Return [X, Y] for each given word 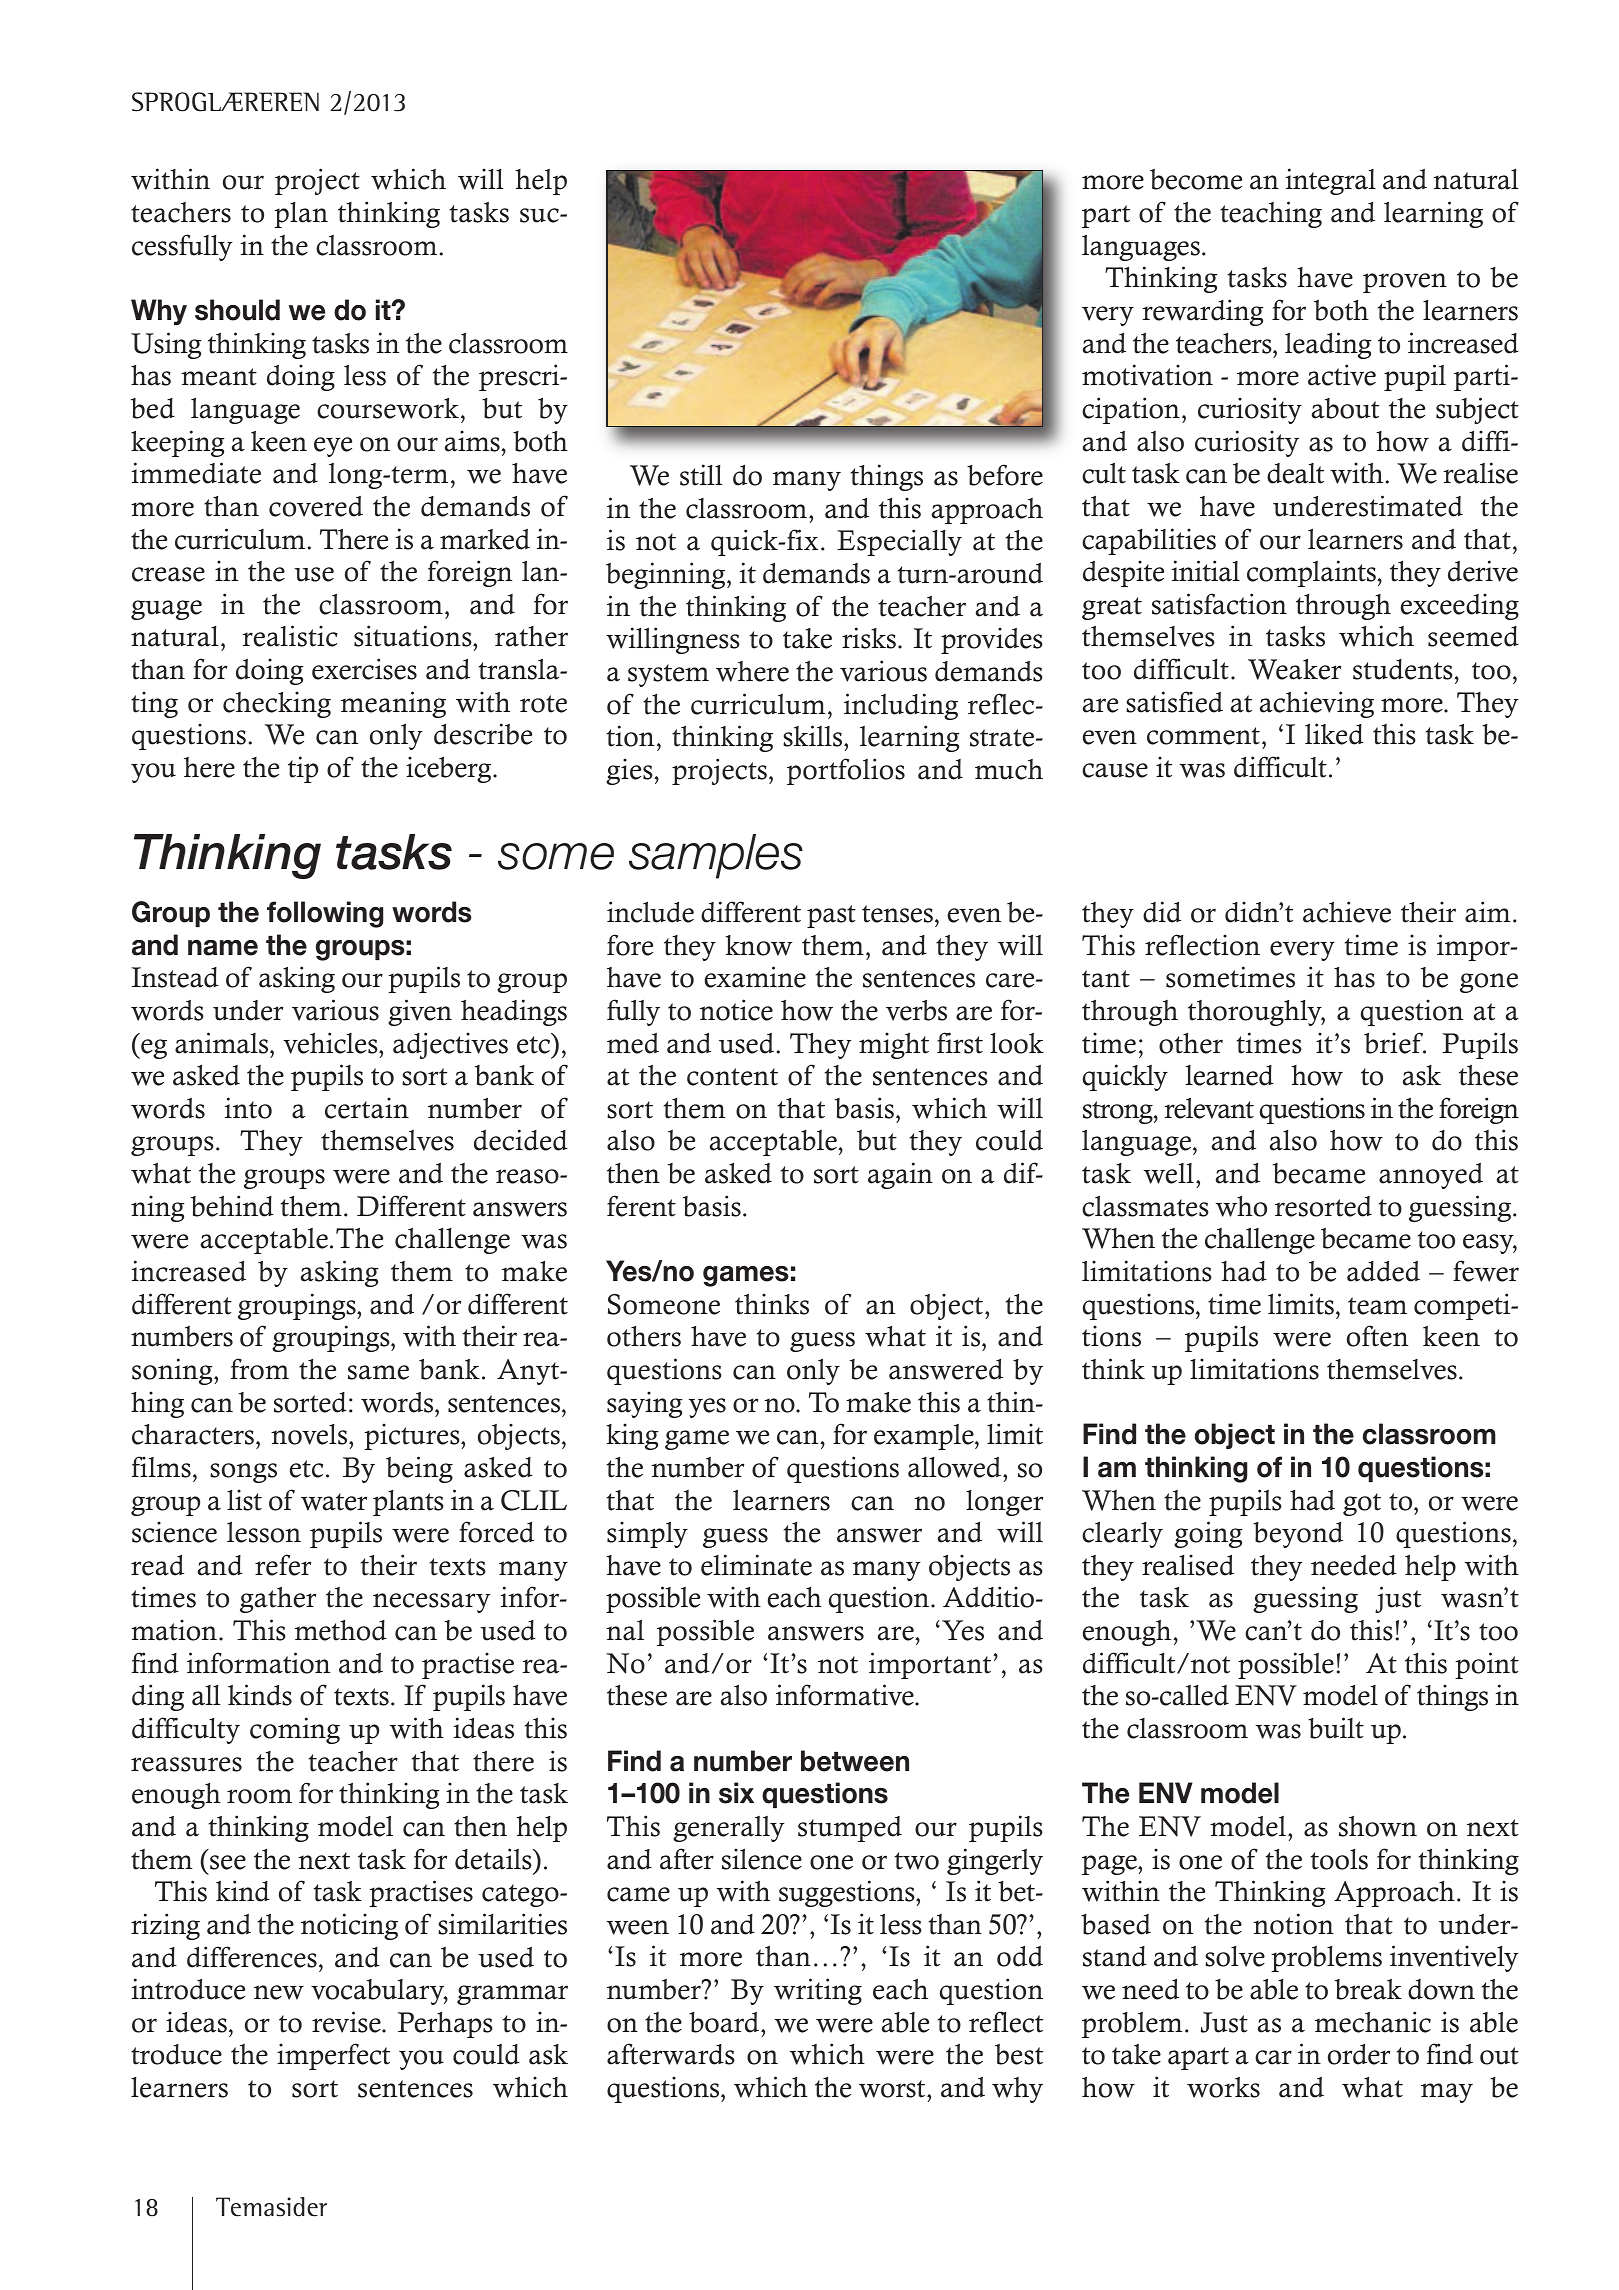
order [1359, 2054]
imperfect [333, 2056]
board [725, 2022]
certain [367, 1108]
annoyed [1431, 1176]
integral [1331, 181]
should [237, 310]
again [900, 1175]
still [701, 475]
